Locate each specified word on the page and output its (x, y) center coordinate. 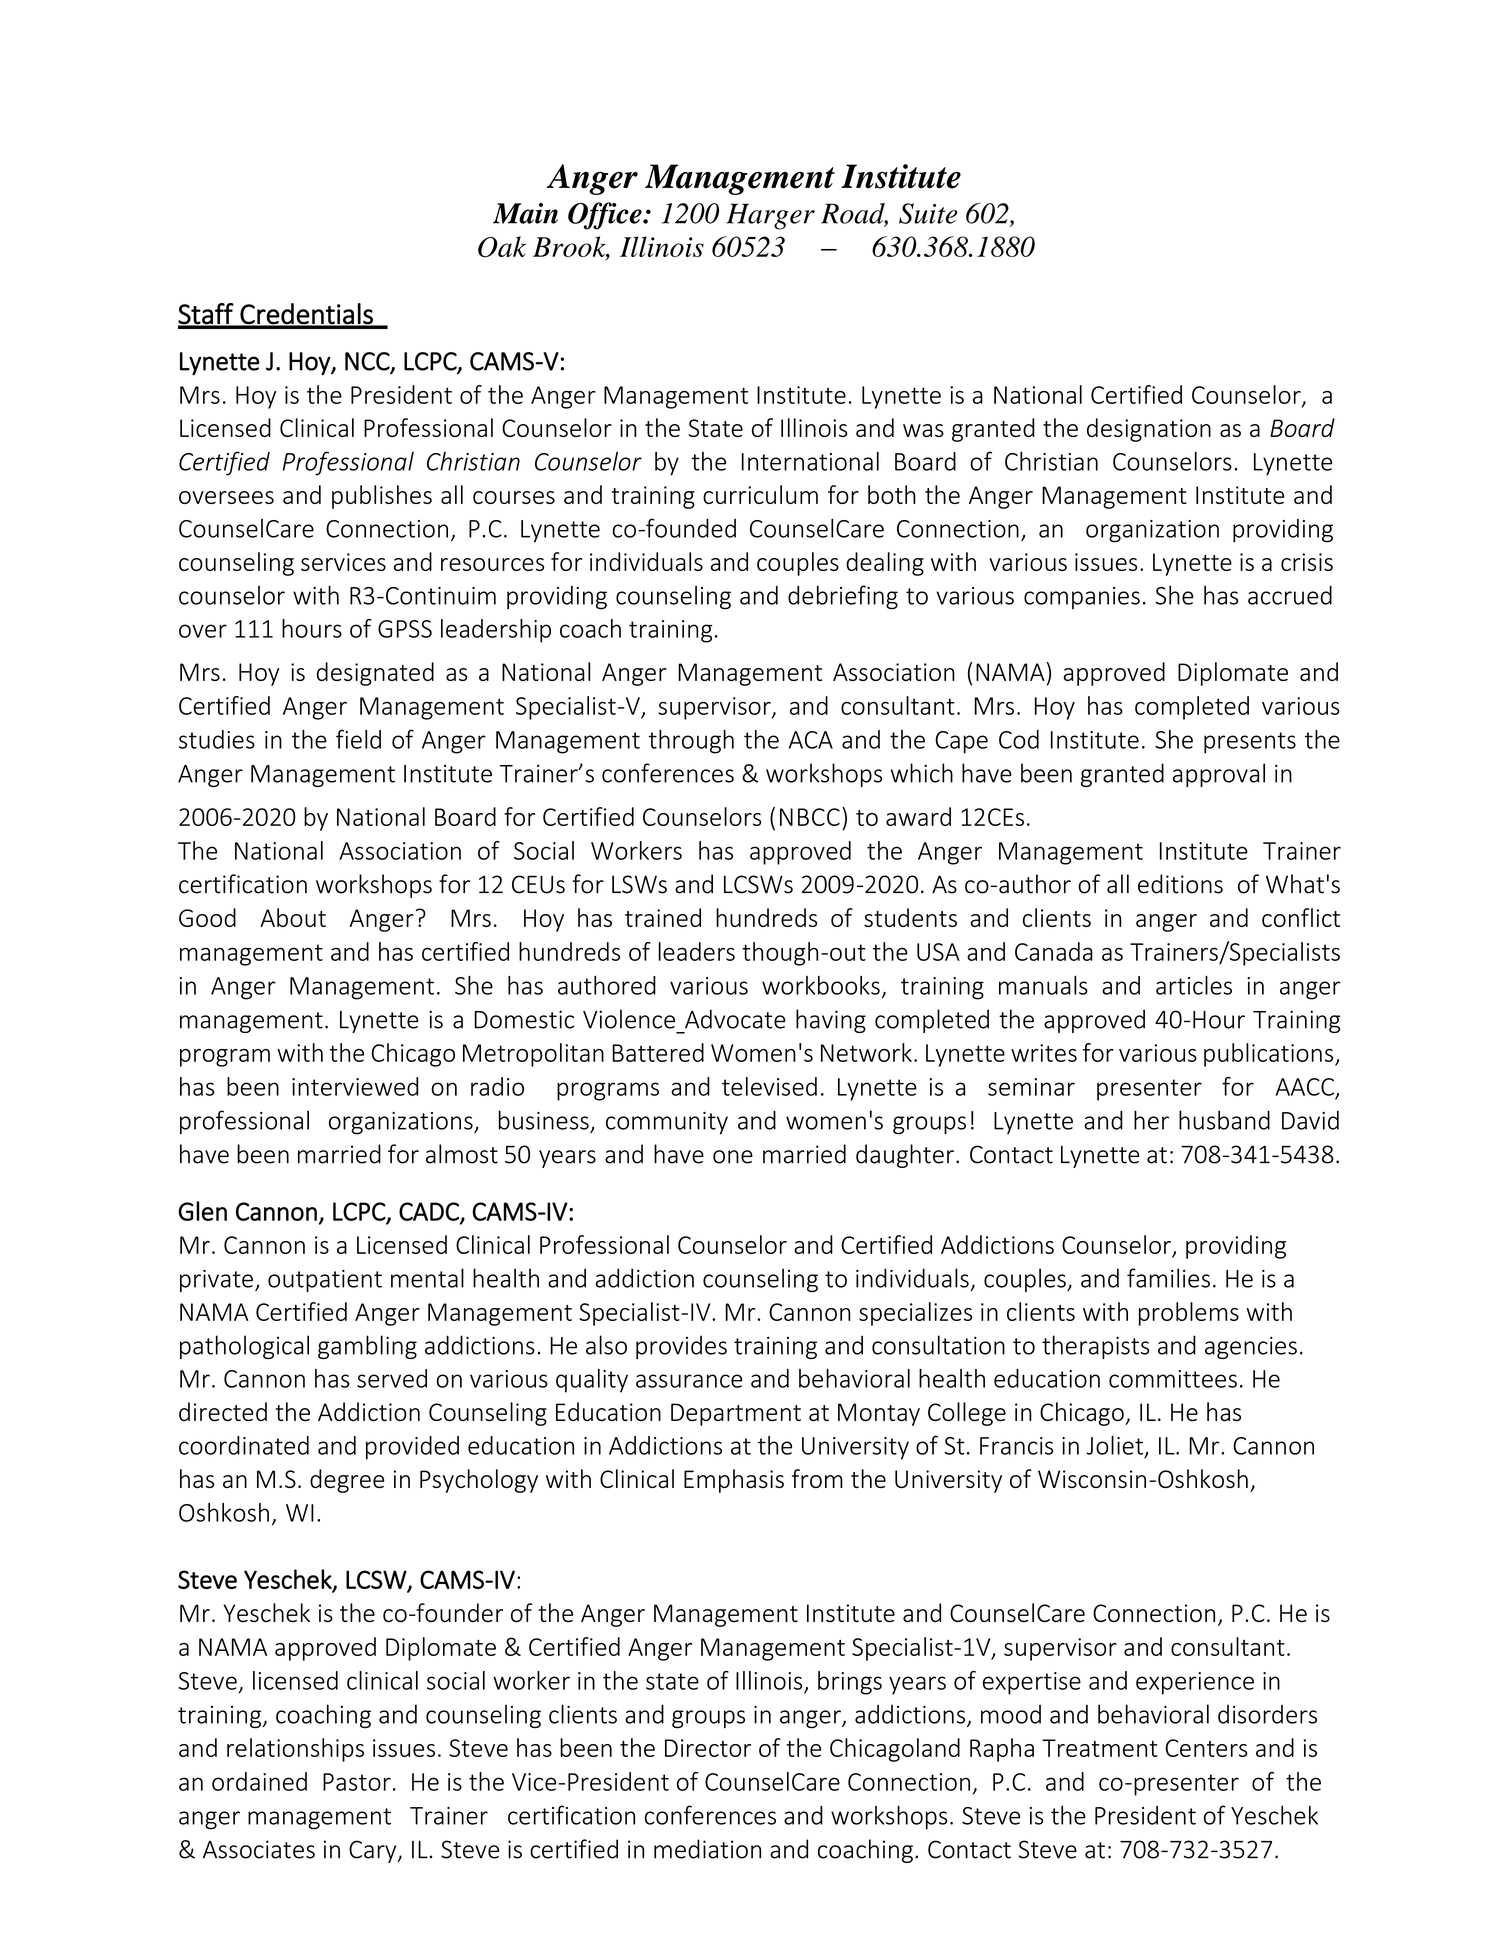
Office (606, 216)
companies (1082, 598)
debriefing (843, 597)
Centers (1207, 1748)
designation (1149, 430)
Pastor (357, 1782)
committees (1173, 1379)
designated (375, 674)
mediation (707, 1849)
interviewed (355, 1086)
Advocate (735, 1019)
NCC (368, 362)
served (392, 1378)
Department (736, 1414)
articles (1194, 985)
